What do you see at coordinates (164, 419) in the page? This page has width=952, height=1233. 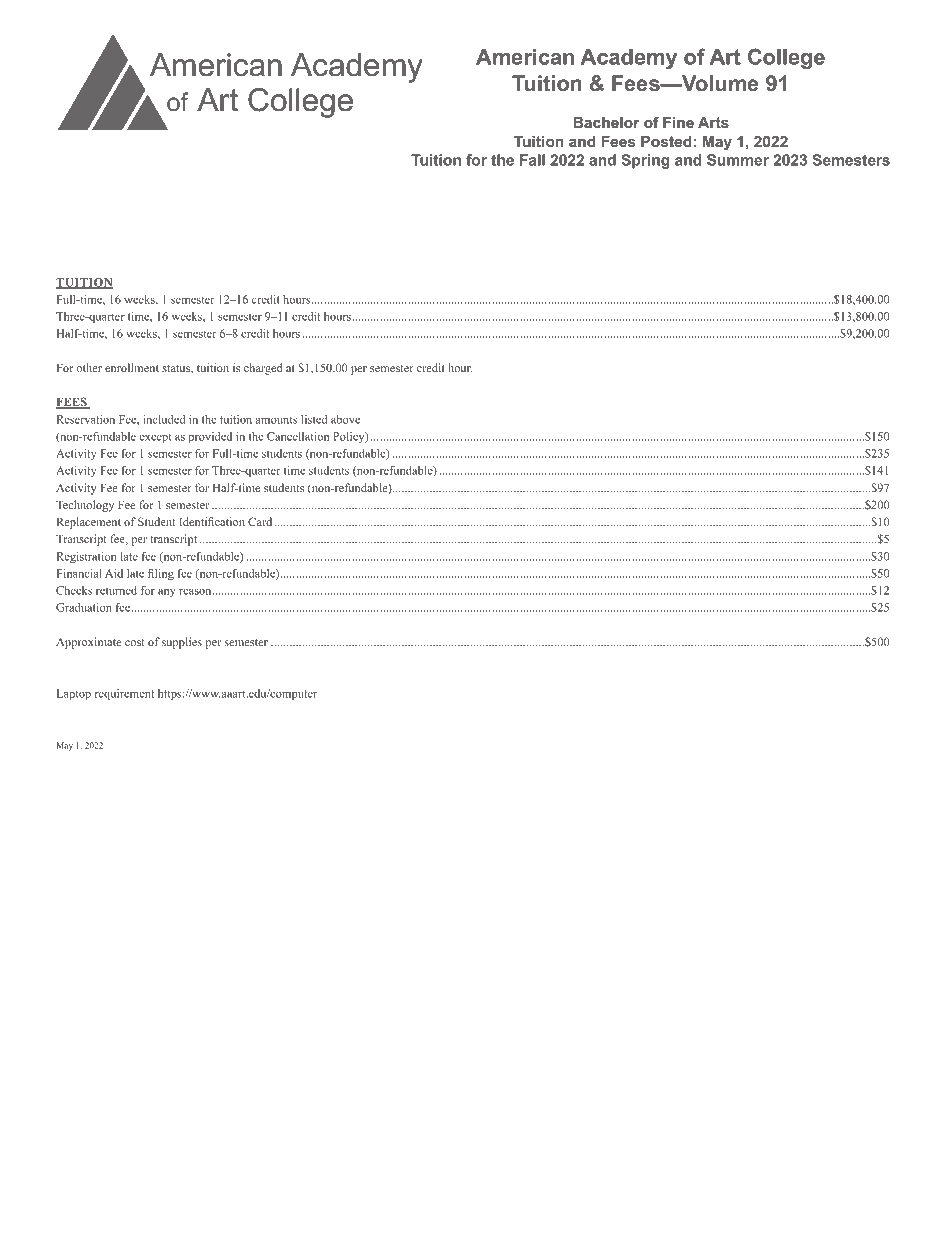 I see `included` at bounding box center [164, 419].
